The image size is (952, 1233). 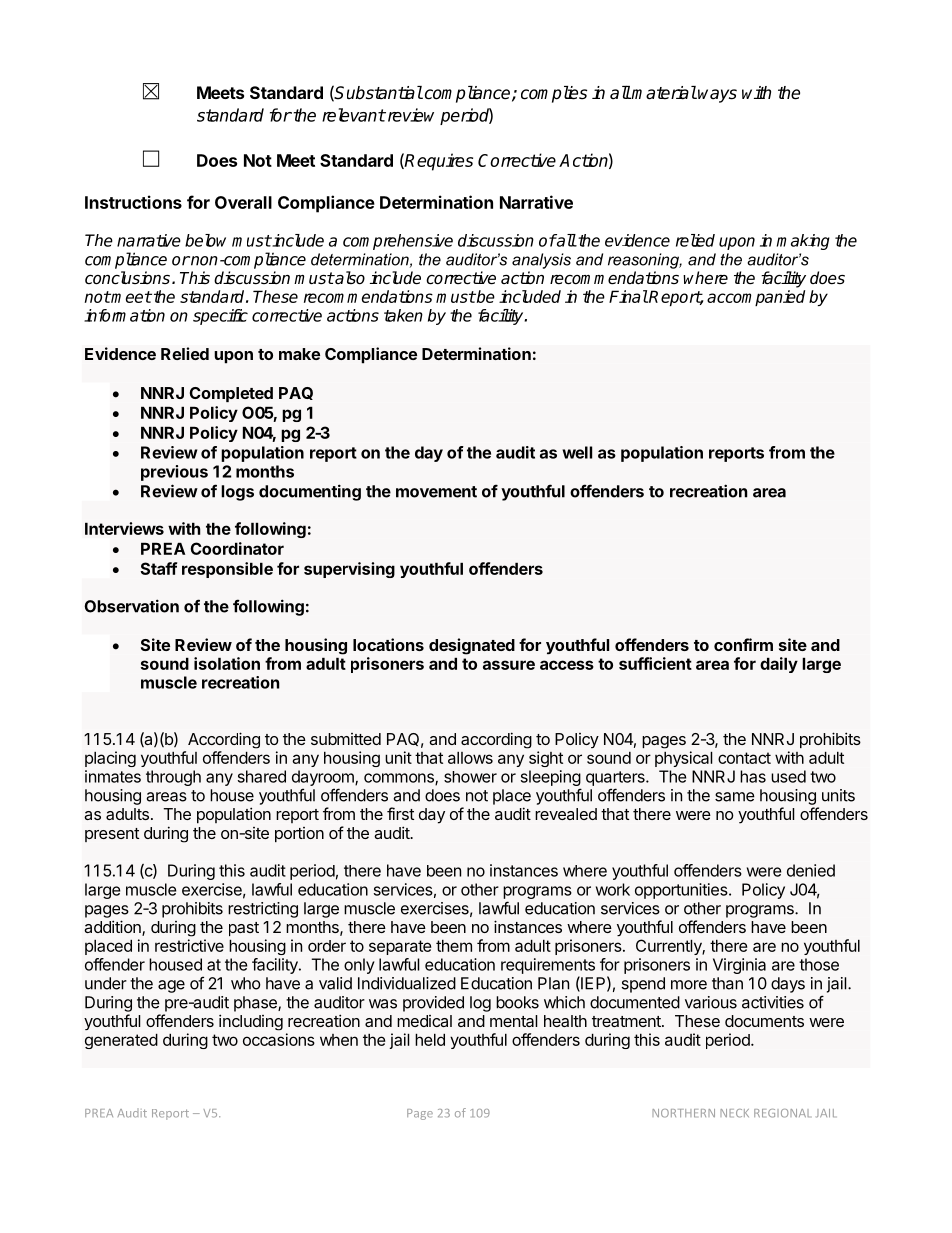 What do you see at coordinates (577, 452) in the document?
I see `well` at bounding box center [577, 452].
